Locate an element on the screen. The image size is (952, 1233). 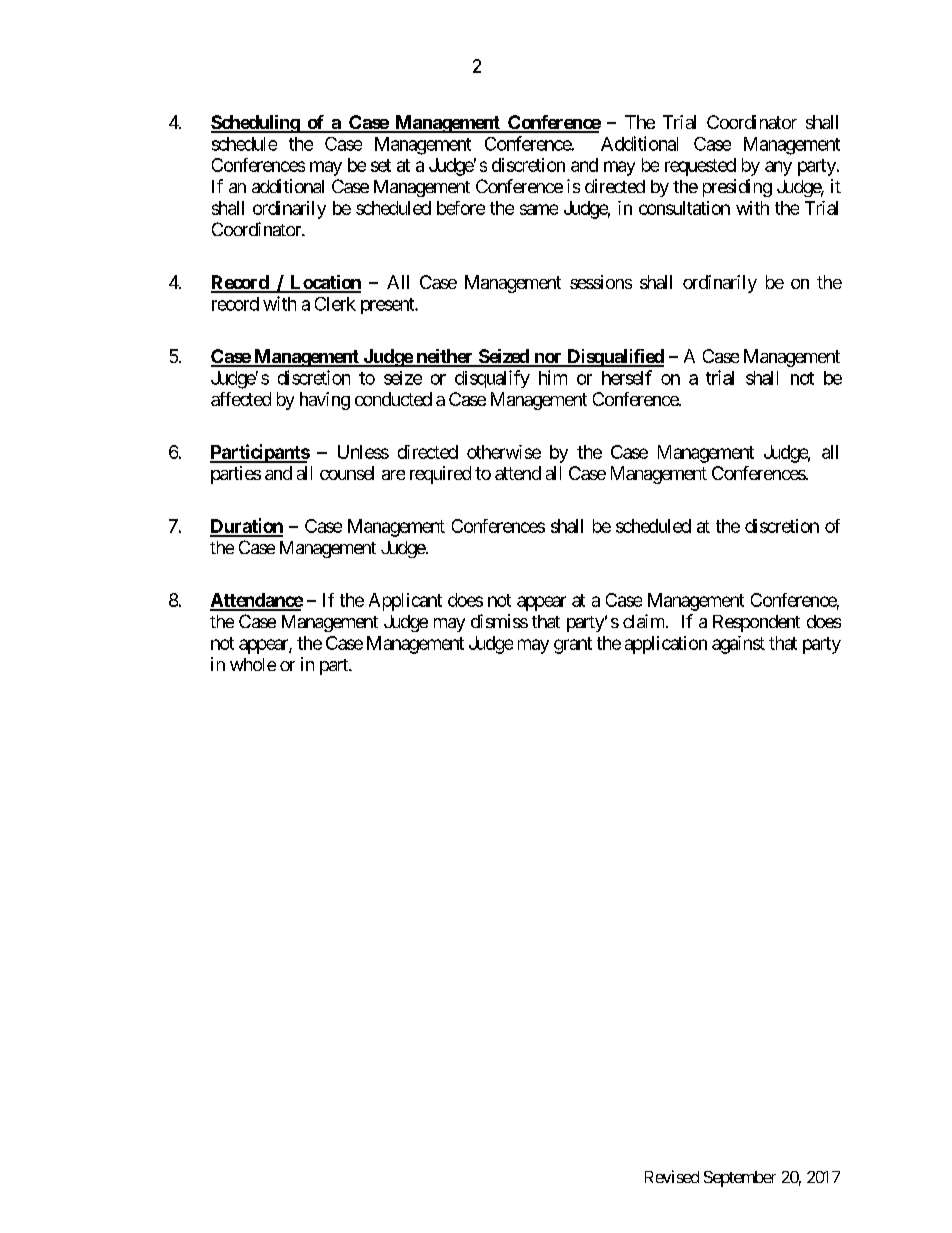
same is located at coordinates (539, 209).
